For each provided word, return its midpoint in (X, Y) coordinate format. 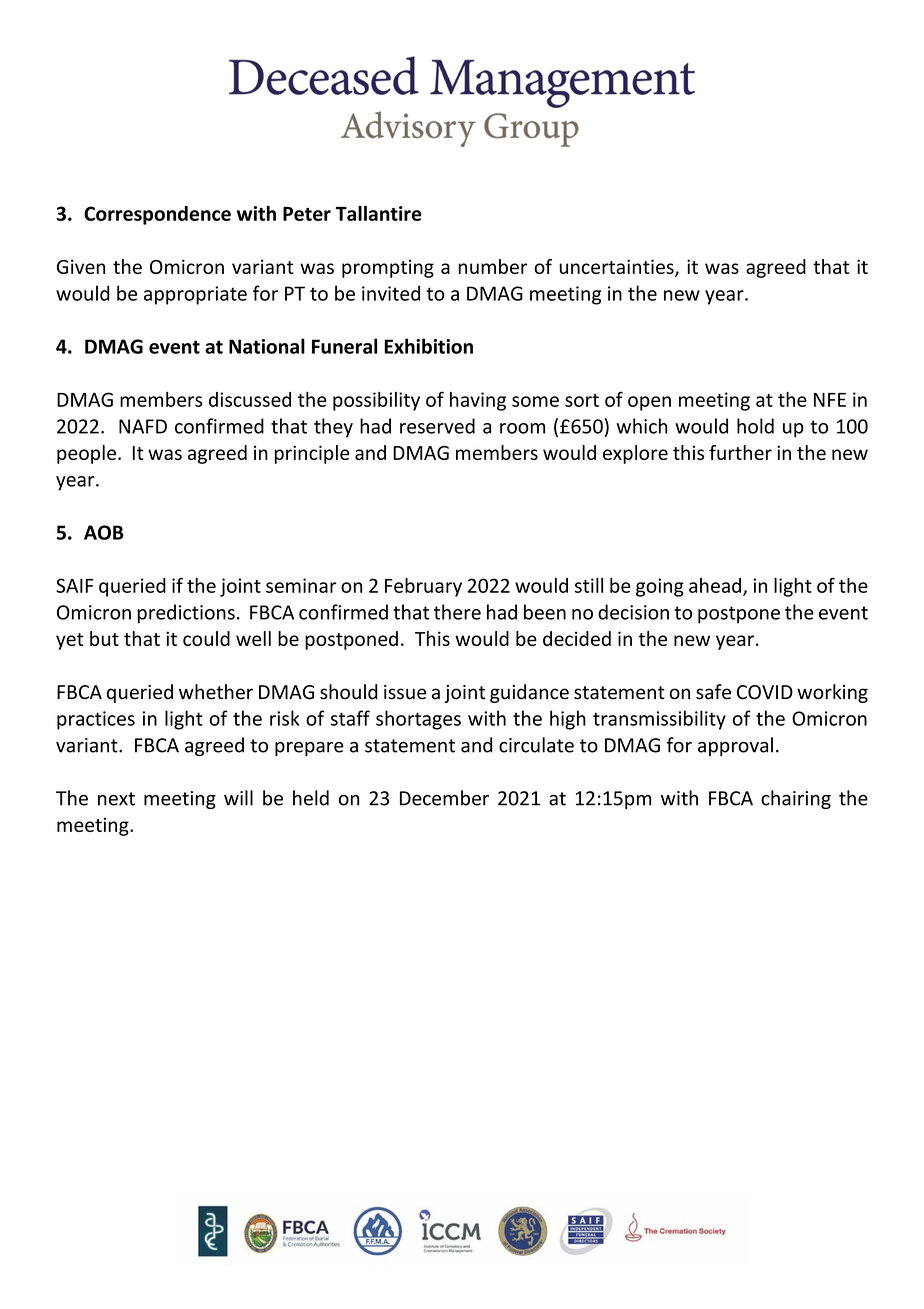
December (444, 798)
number (492, 266)
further (740, 452)
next (116, 799)
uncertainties (617, 268)
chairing (796, 799)
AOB (104, 532)
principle (312, 454)
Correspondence (157, 215)
